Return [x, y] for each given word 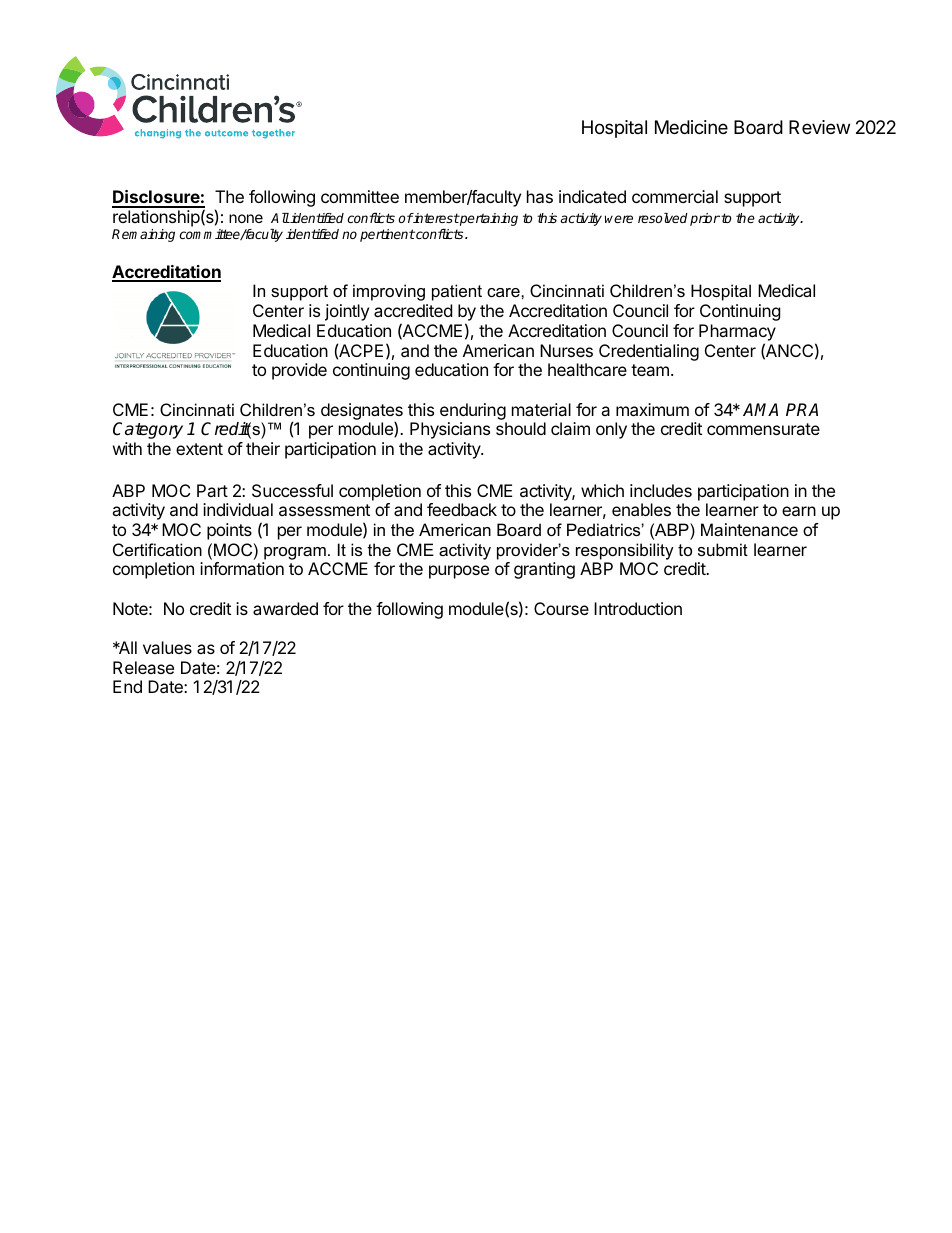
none [246, 218]
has [540, 196]
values [167, 647]
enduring [473, 411]
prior [705, 219]
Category [148, 430]
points [229, 531]
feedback [462, 509]
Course [561, 608]
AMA [760, 409]
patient [457, 292]
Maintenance [749, 529]
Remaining [143, 235]
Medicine [691, 127]
